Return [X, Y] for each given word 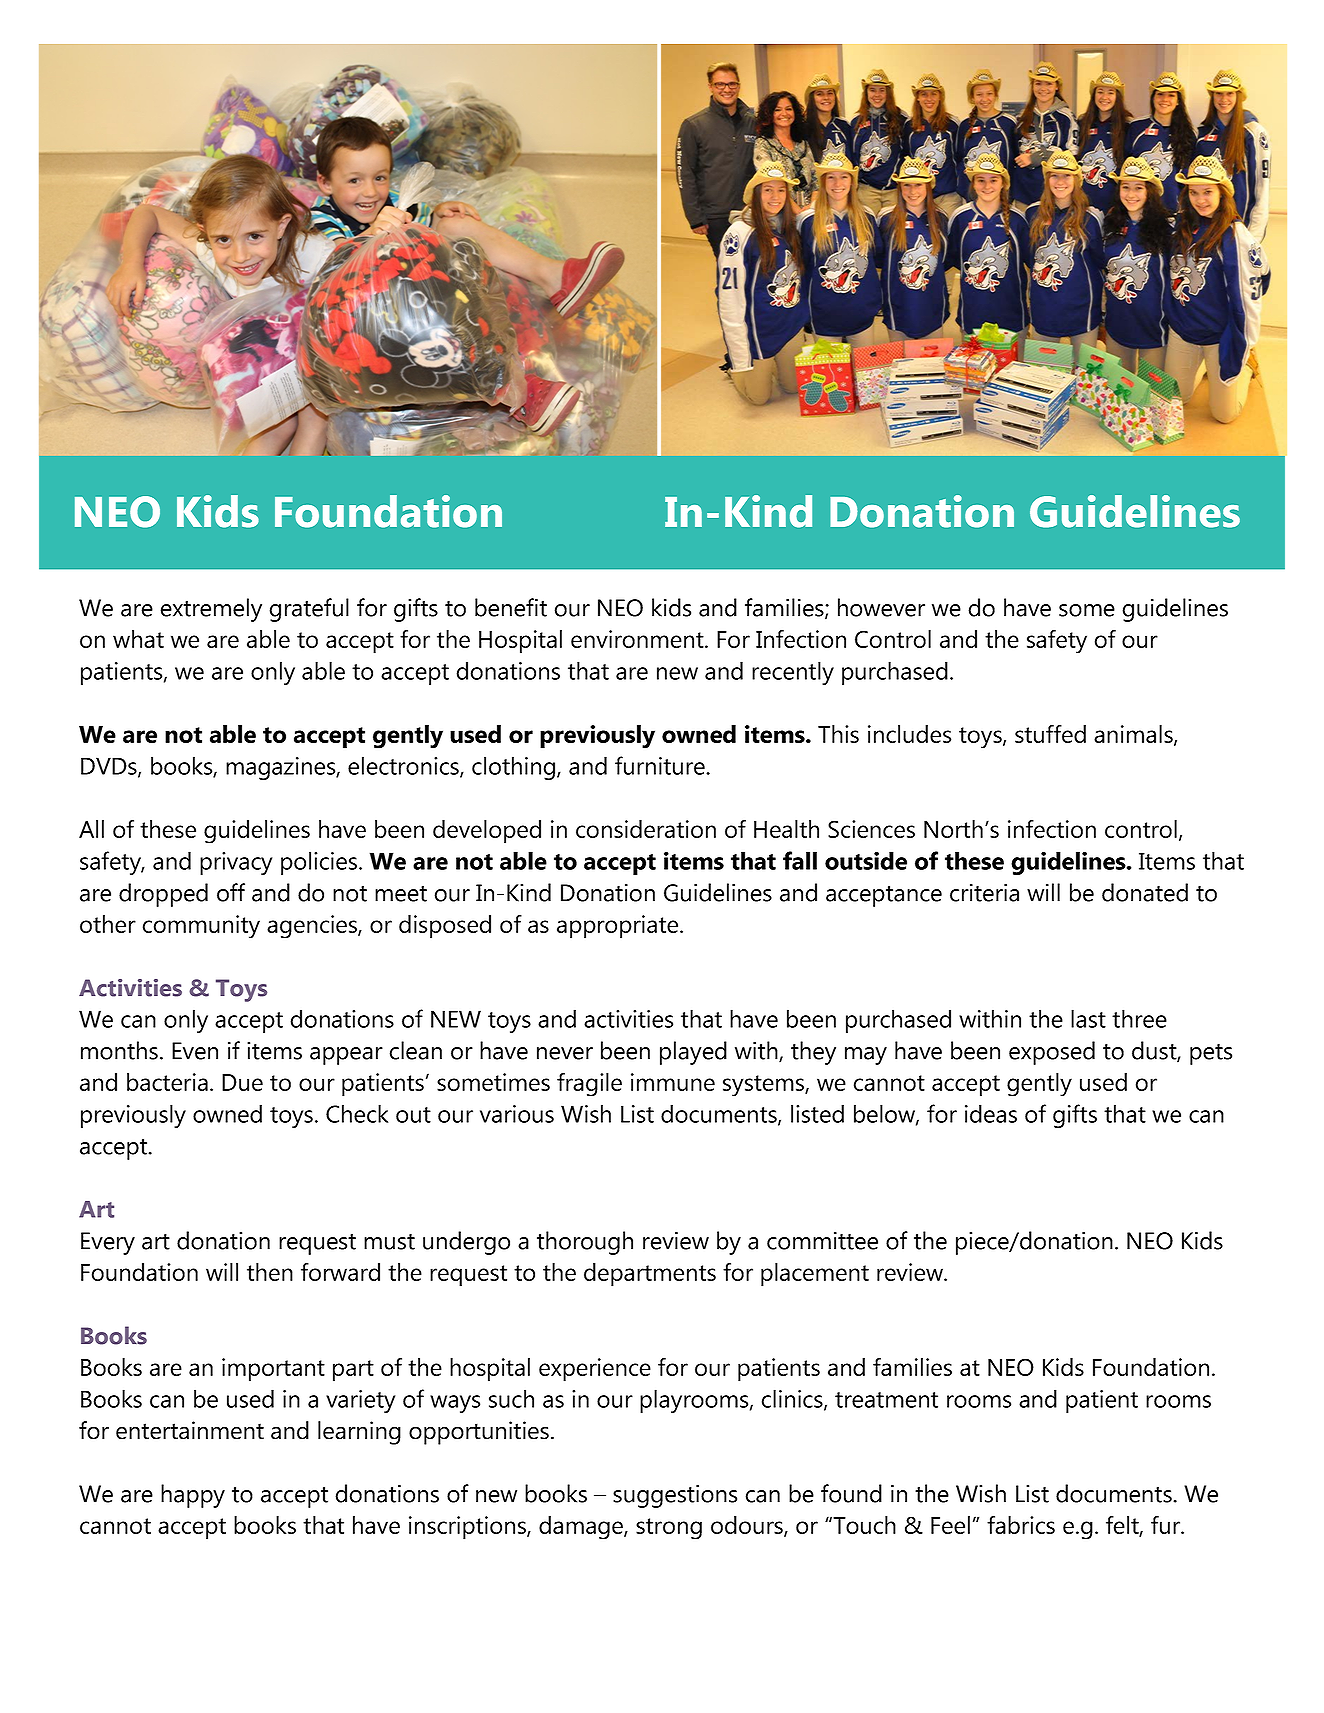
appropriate [619, 927]
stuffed [1050, 733]
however [881, 607]
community [201, 927]
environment [638, 639]
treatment [886, 1400]
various [517, 1114]
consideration [646, 829]
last [1088, 1018]
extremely [211, 610]
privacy [236, 863]
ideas [991, 1113]
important [273, 1370]
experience [595, 1370]
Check [357, 1113]
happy [193, 1496]
